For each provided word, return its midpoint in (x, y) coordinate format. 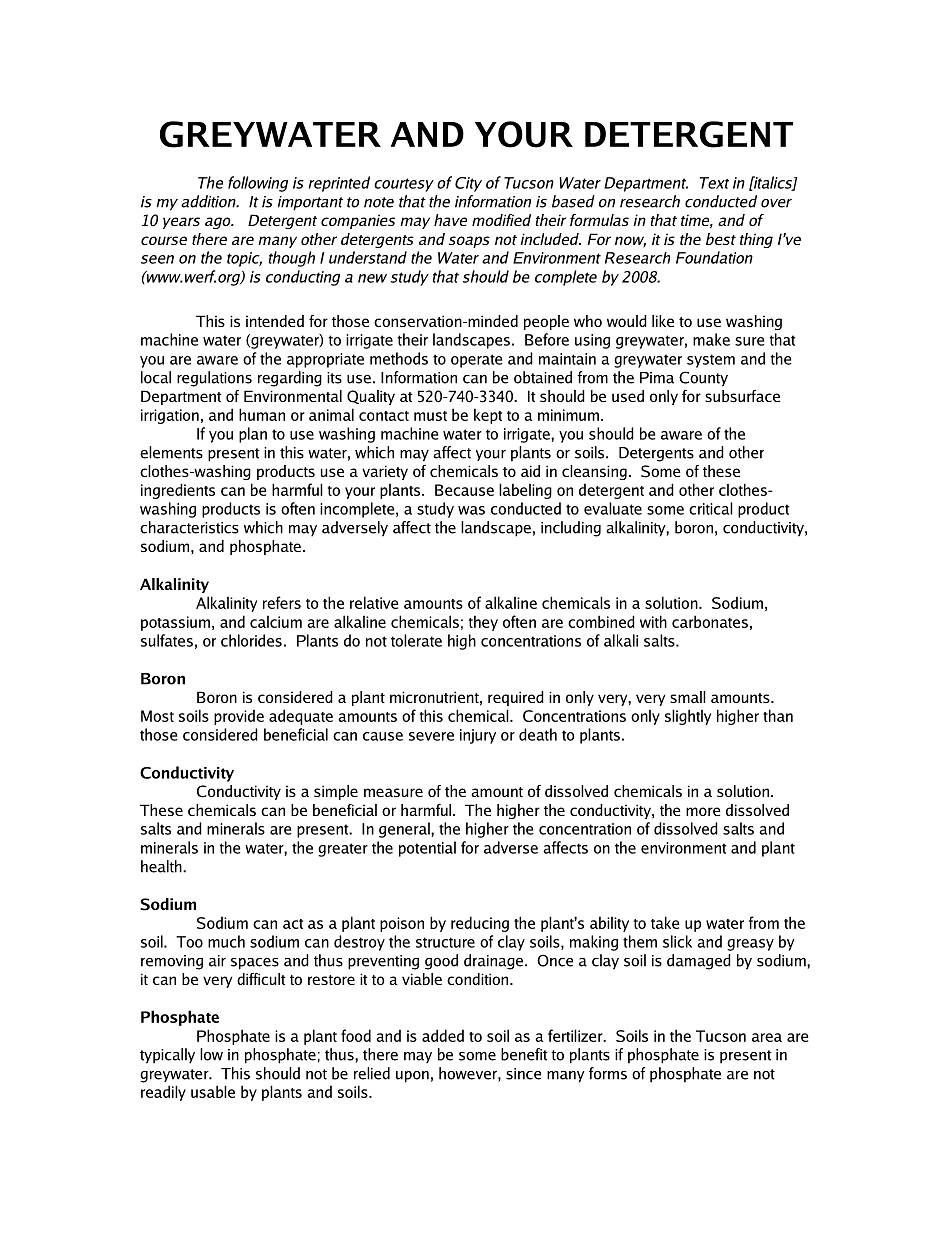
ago (219, 223)
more (703, 811)
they (483, 623)
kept (488, 416)
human (262, 414)
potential (427, 849)
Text (714, 183)
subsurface (742, 396)
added (443, 1035)
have (450, 220)
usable (213, 1091)
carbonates (710, 621)
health (162, 866)
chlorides (251, 640)
